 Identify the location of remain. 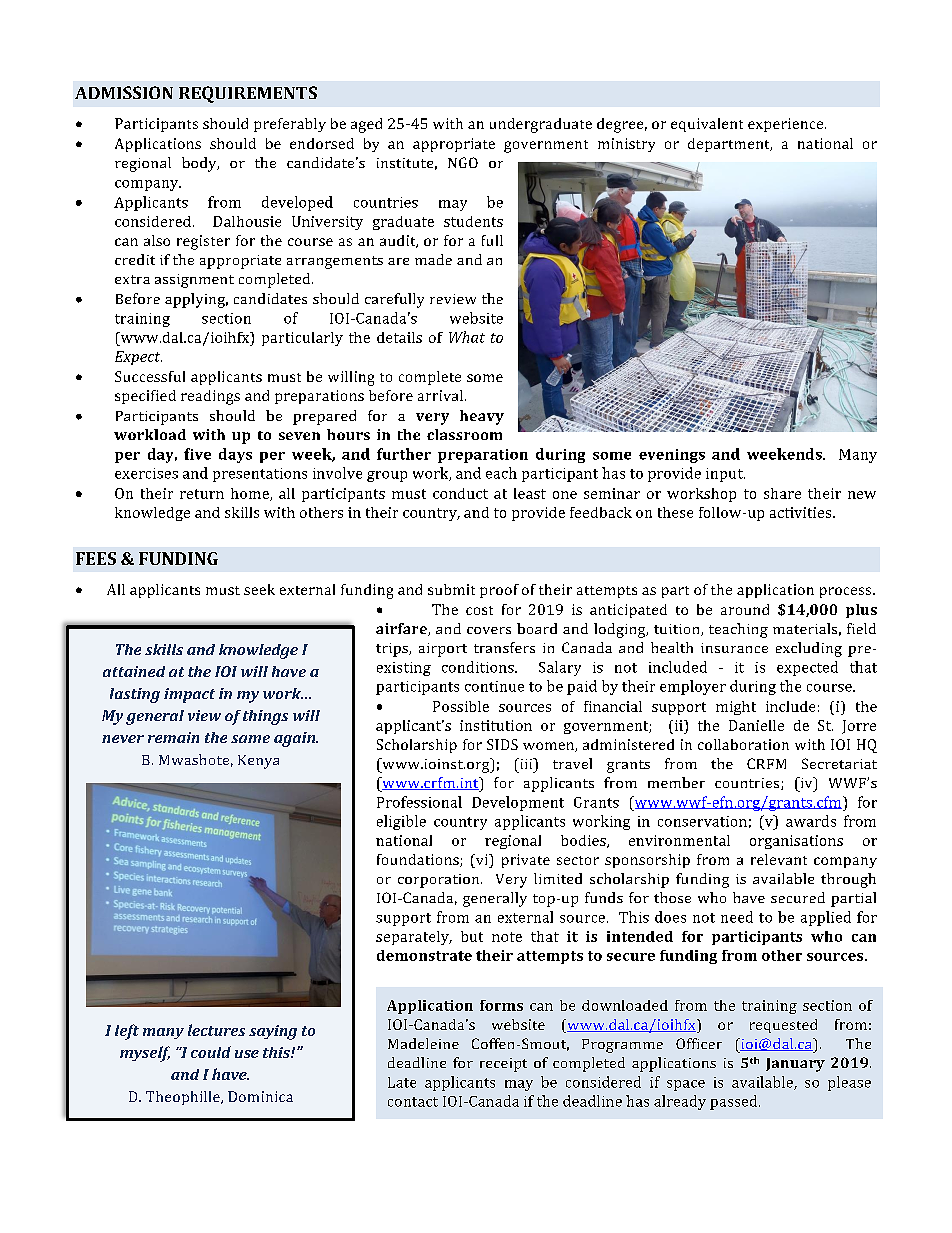
(173, 737).
